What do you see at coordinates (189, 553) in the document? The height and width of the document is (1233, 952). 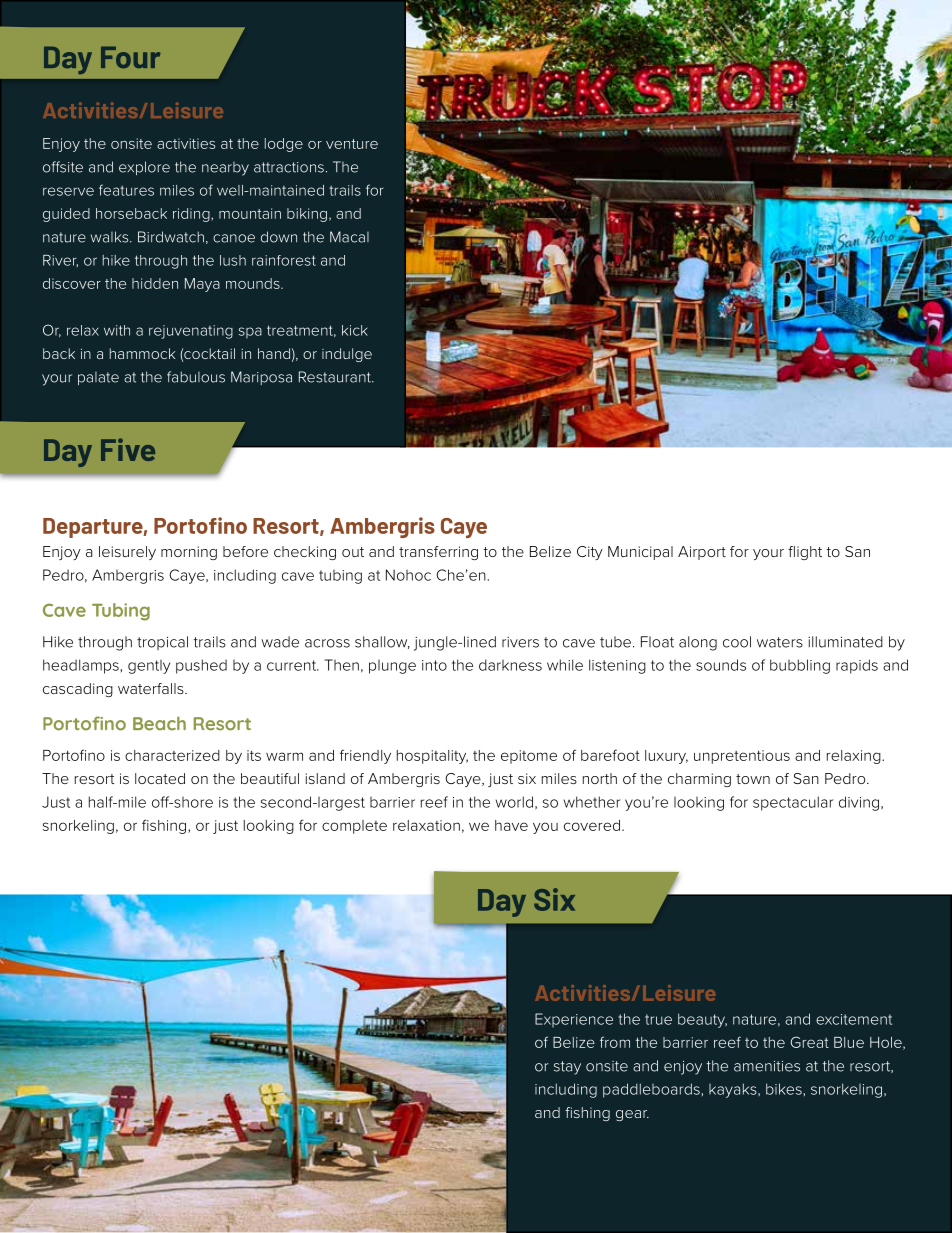 I see `morning` at bounding box center [189, 553].
